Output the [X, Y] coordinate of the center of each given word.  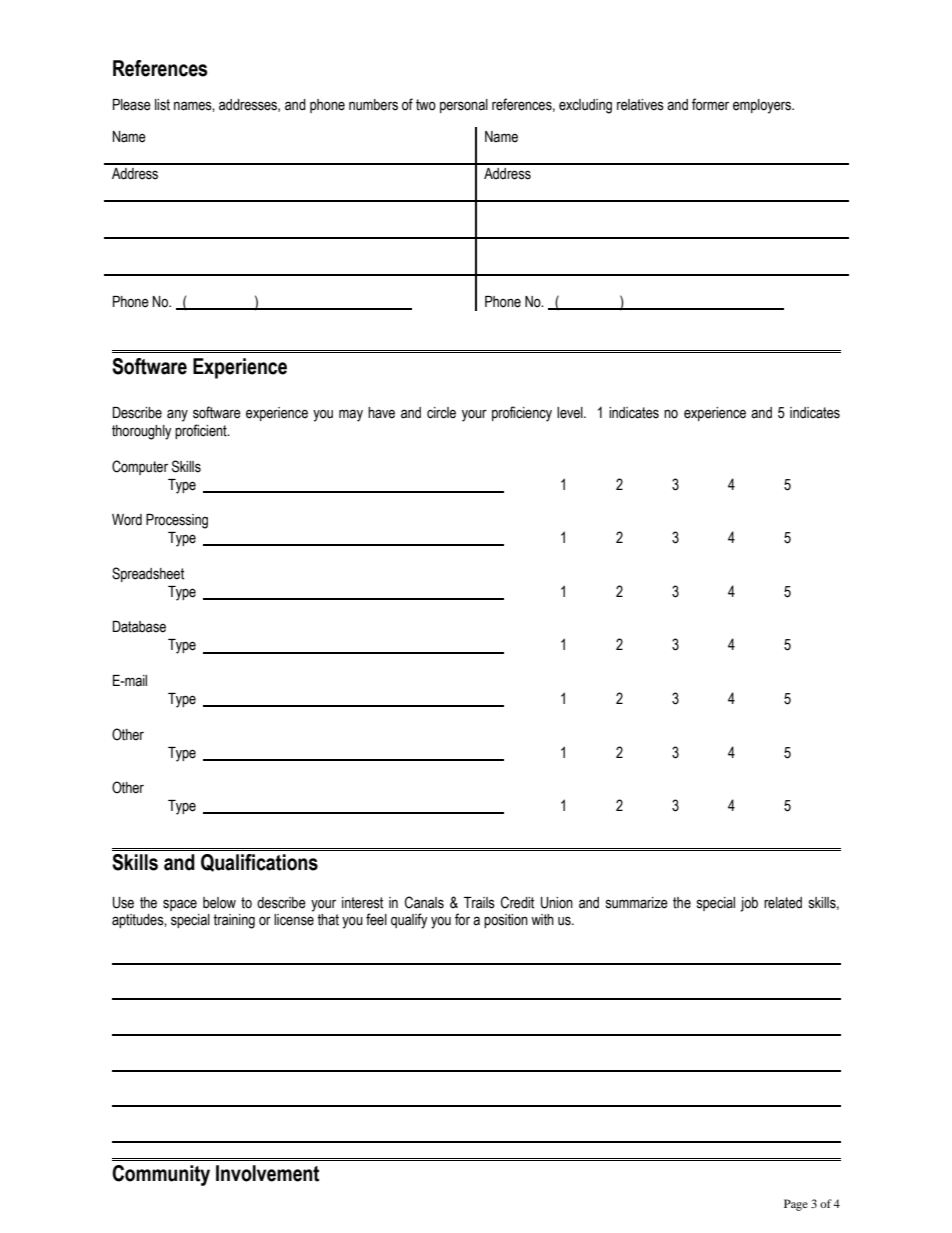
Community [161, 1175]
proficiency [522, 414]
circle [441, 413]
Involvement [267, 1173]
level [571, 413]
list [162, 105]
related [783, 903]
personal [464, 106]
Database [139, 627]
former [710, 104]
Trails [479, 903]
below [219, 903]
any [177, 415]
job [749, 904]
